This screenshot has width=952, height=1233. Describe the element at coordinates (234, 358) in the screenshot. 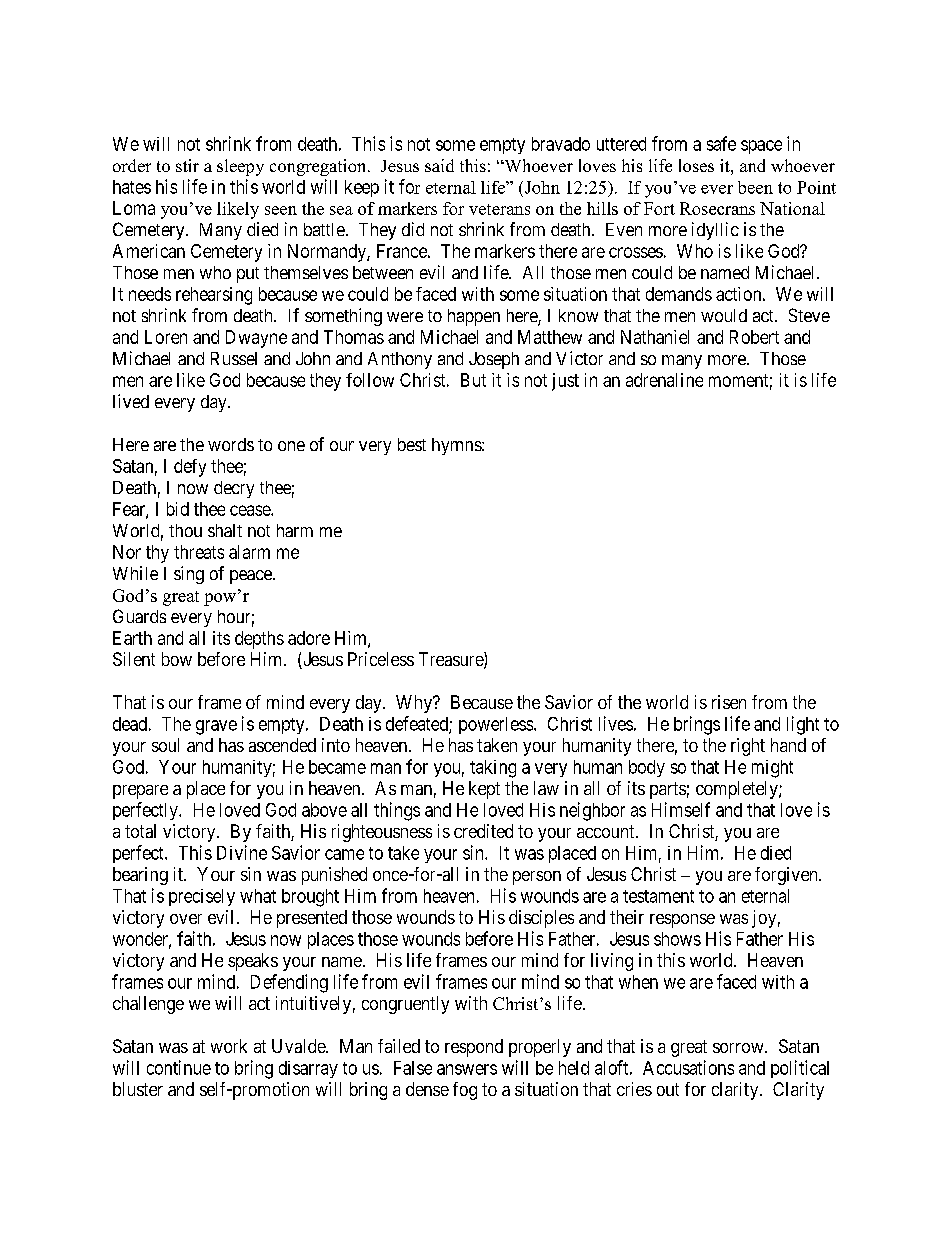

I see `Russel` at that location.
